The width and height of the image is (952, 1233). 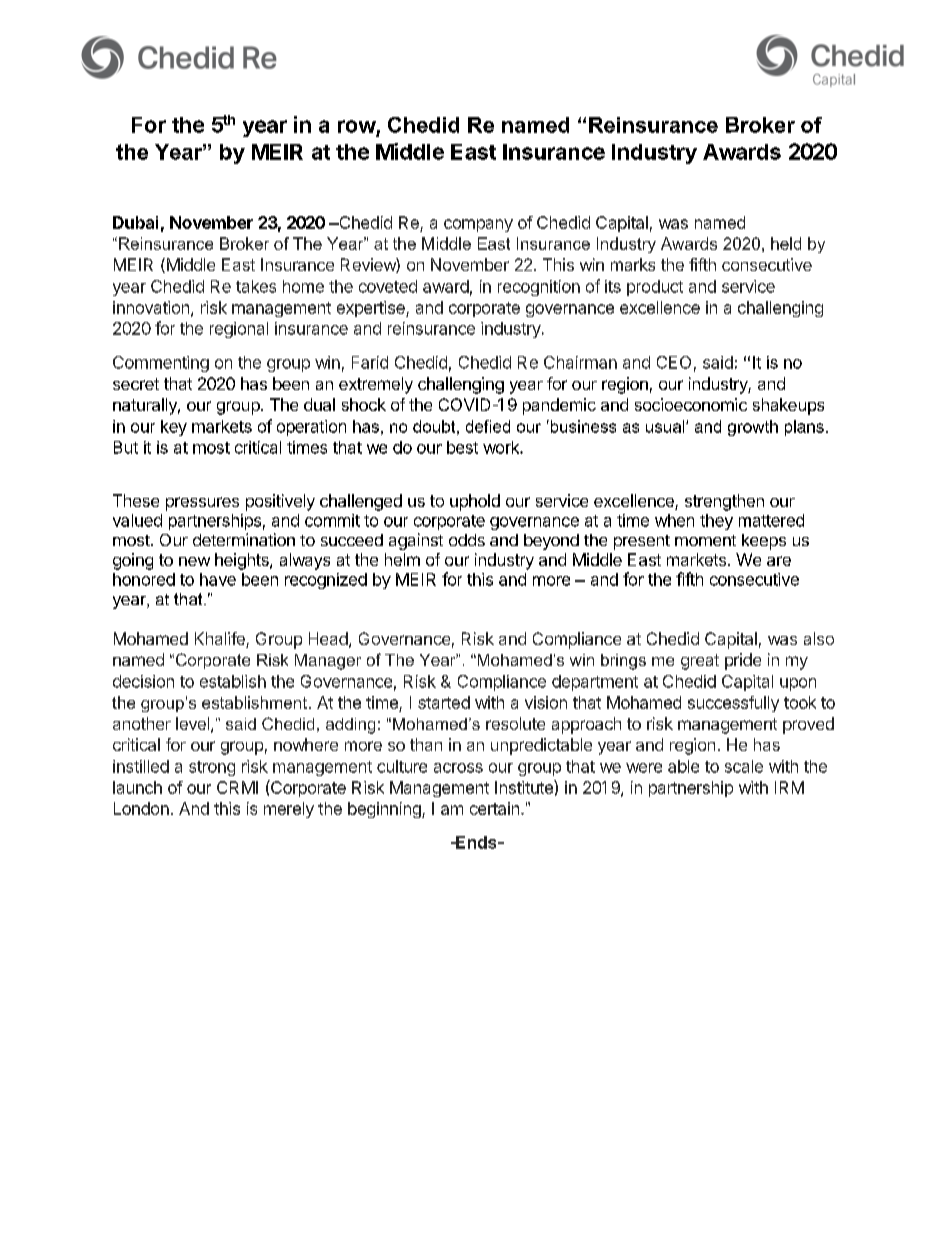 I want to click on started, so click(x=444, y=702).
